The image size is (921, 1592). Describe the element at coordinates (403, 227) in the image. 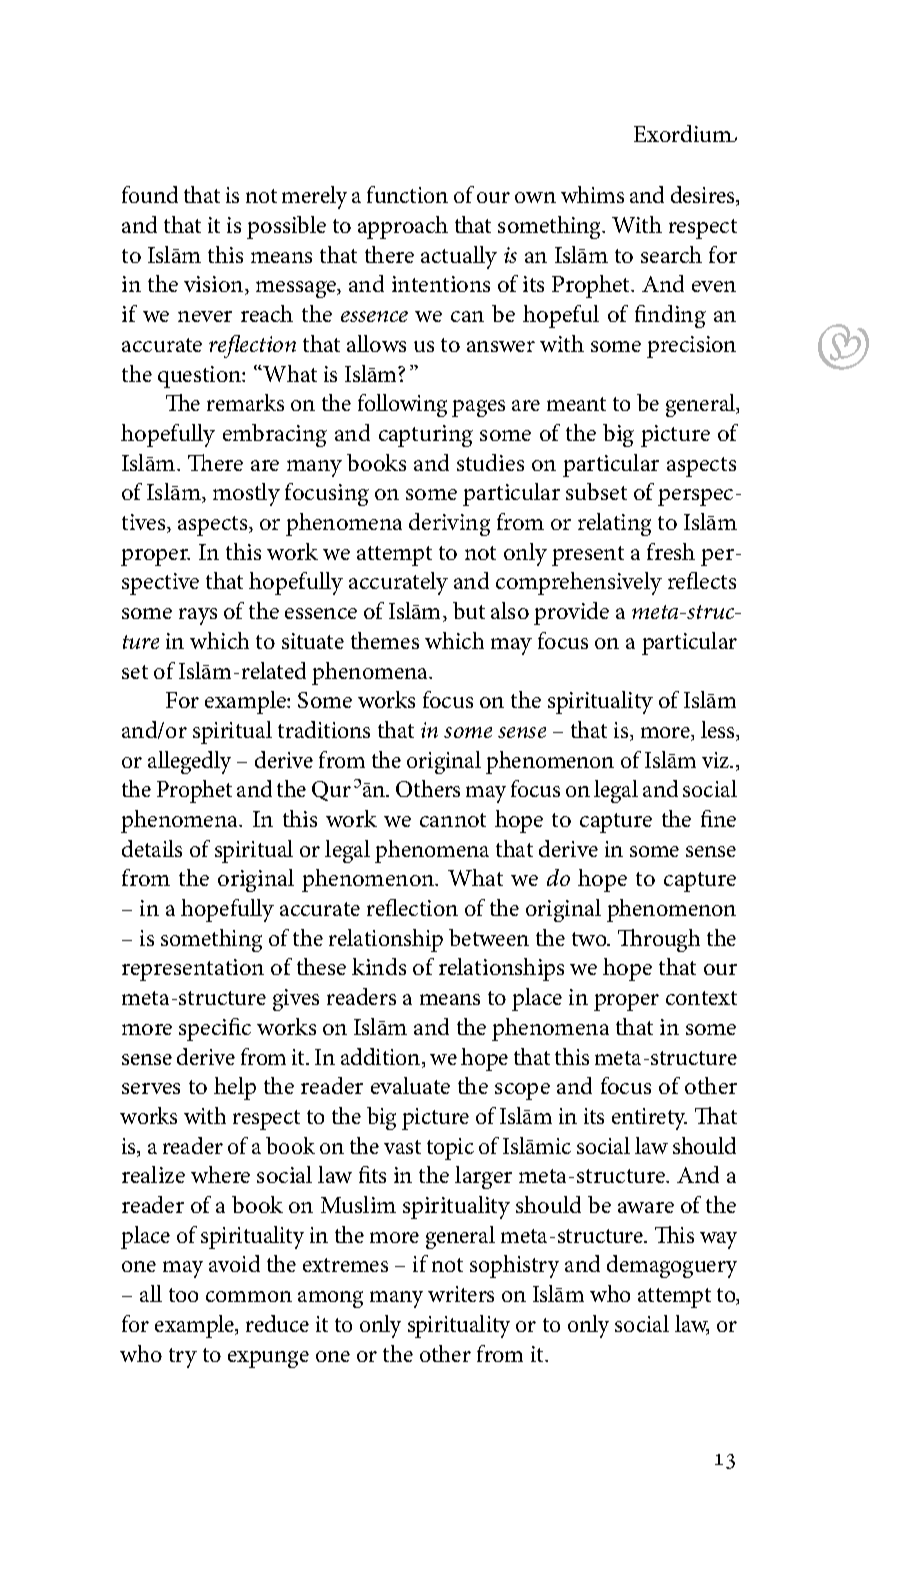

I see `approach` at that location.
